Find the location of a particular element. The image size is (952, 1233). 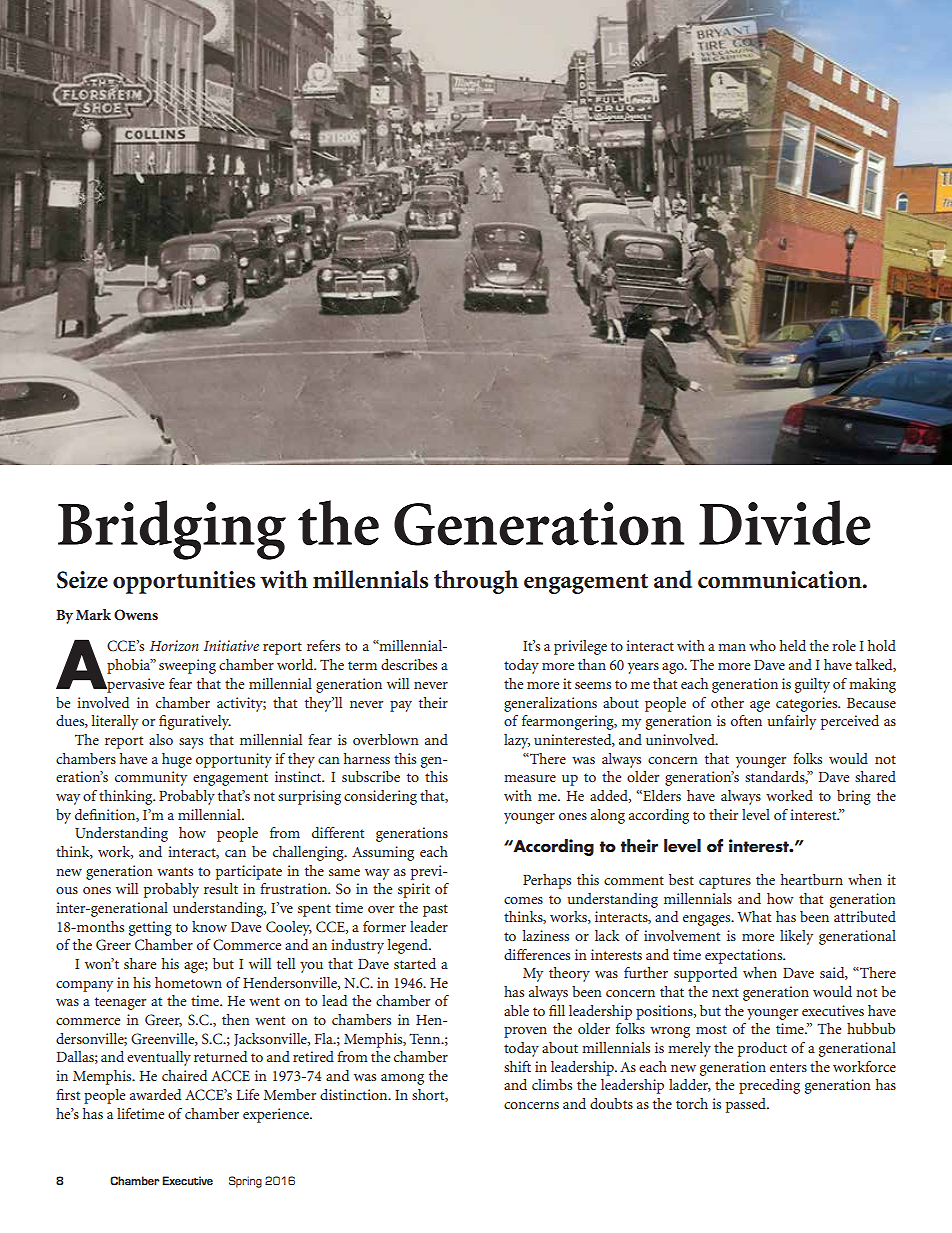

unfairly is located at coordinates (791, 722).
